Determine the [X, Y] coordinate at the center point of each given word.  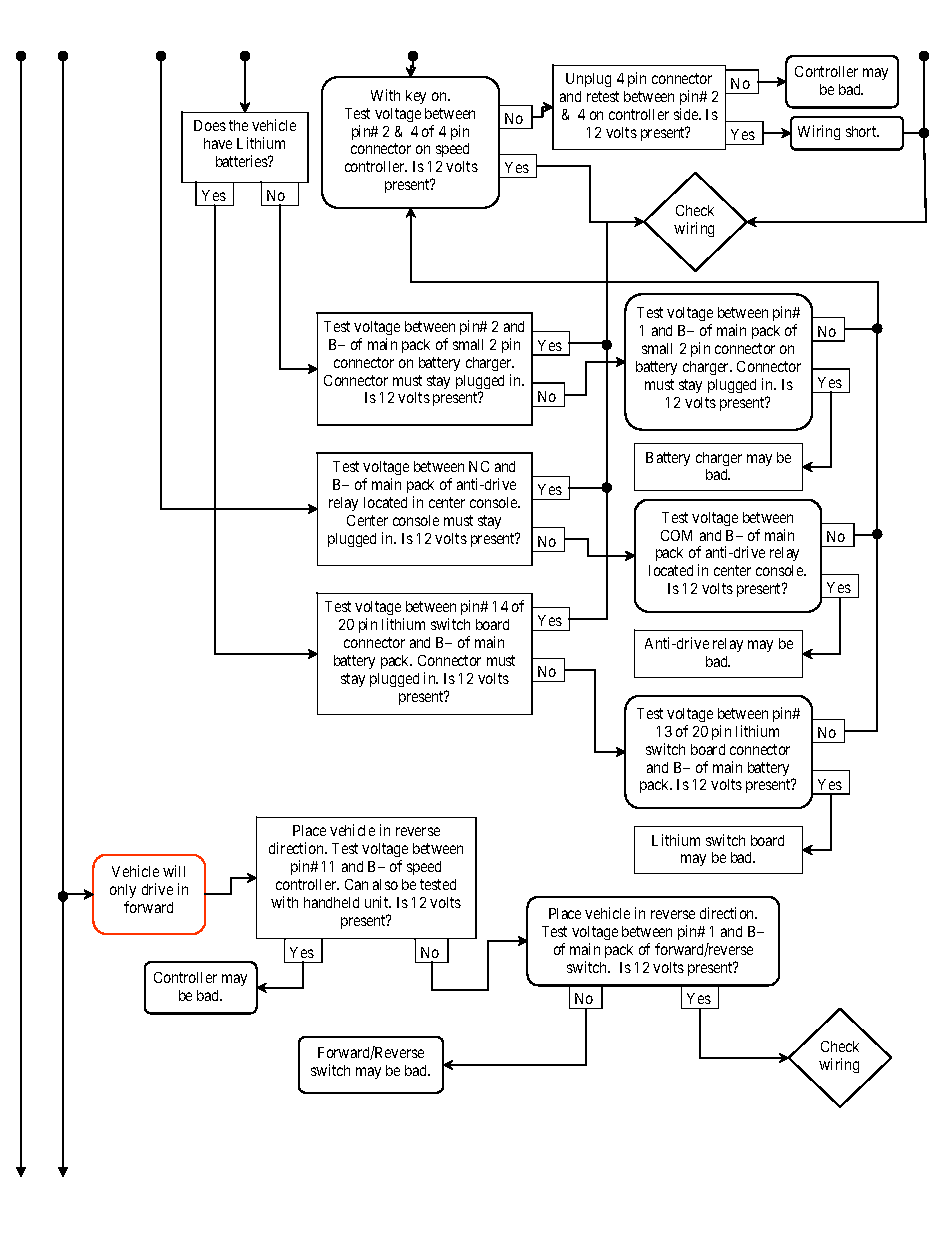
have [218, 143]
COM [676, 535]
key [416, 97]
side [687, 114]
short [862, 131]
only [123, 893]
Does [210, 125]
